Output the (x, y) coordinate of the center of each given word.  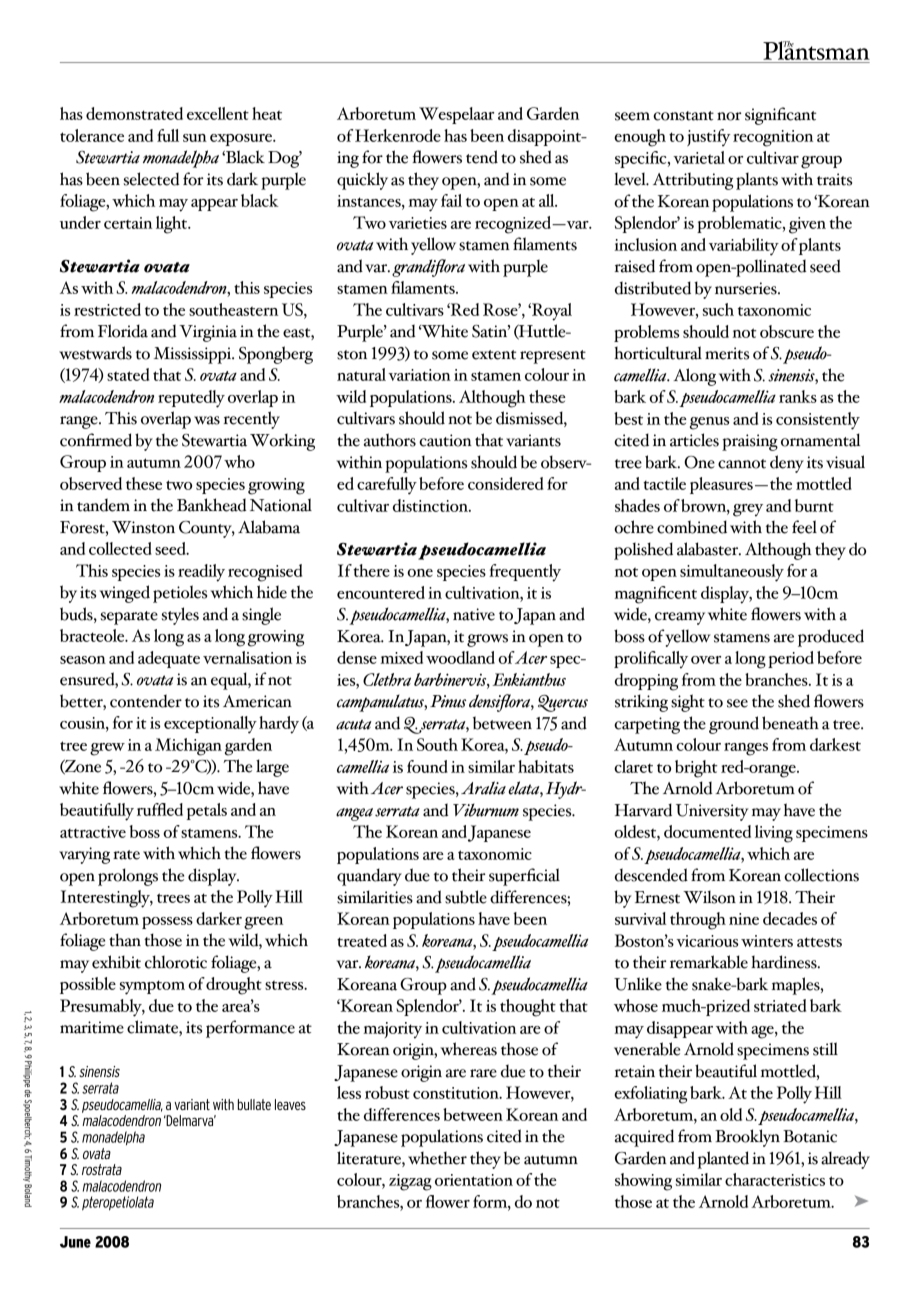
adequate (169, 659)
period (791, 659)
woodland (460, 657)
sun (195, 138)
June (75, 1242)
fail (451, 200)
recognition (773, 138)
